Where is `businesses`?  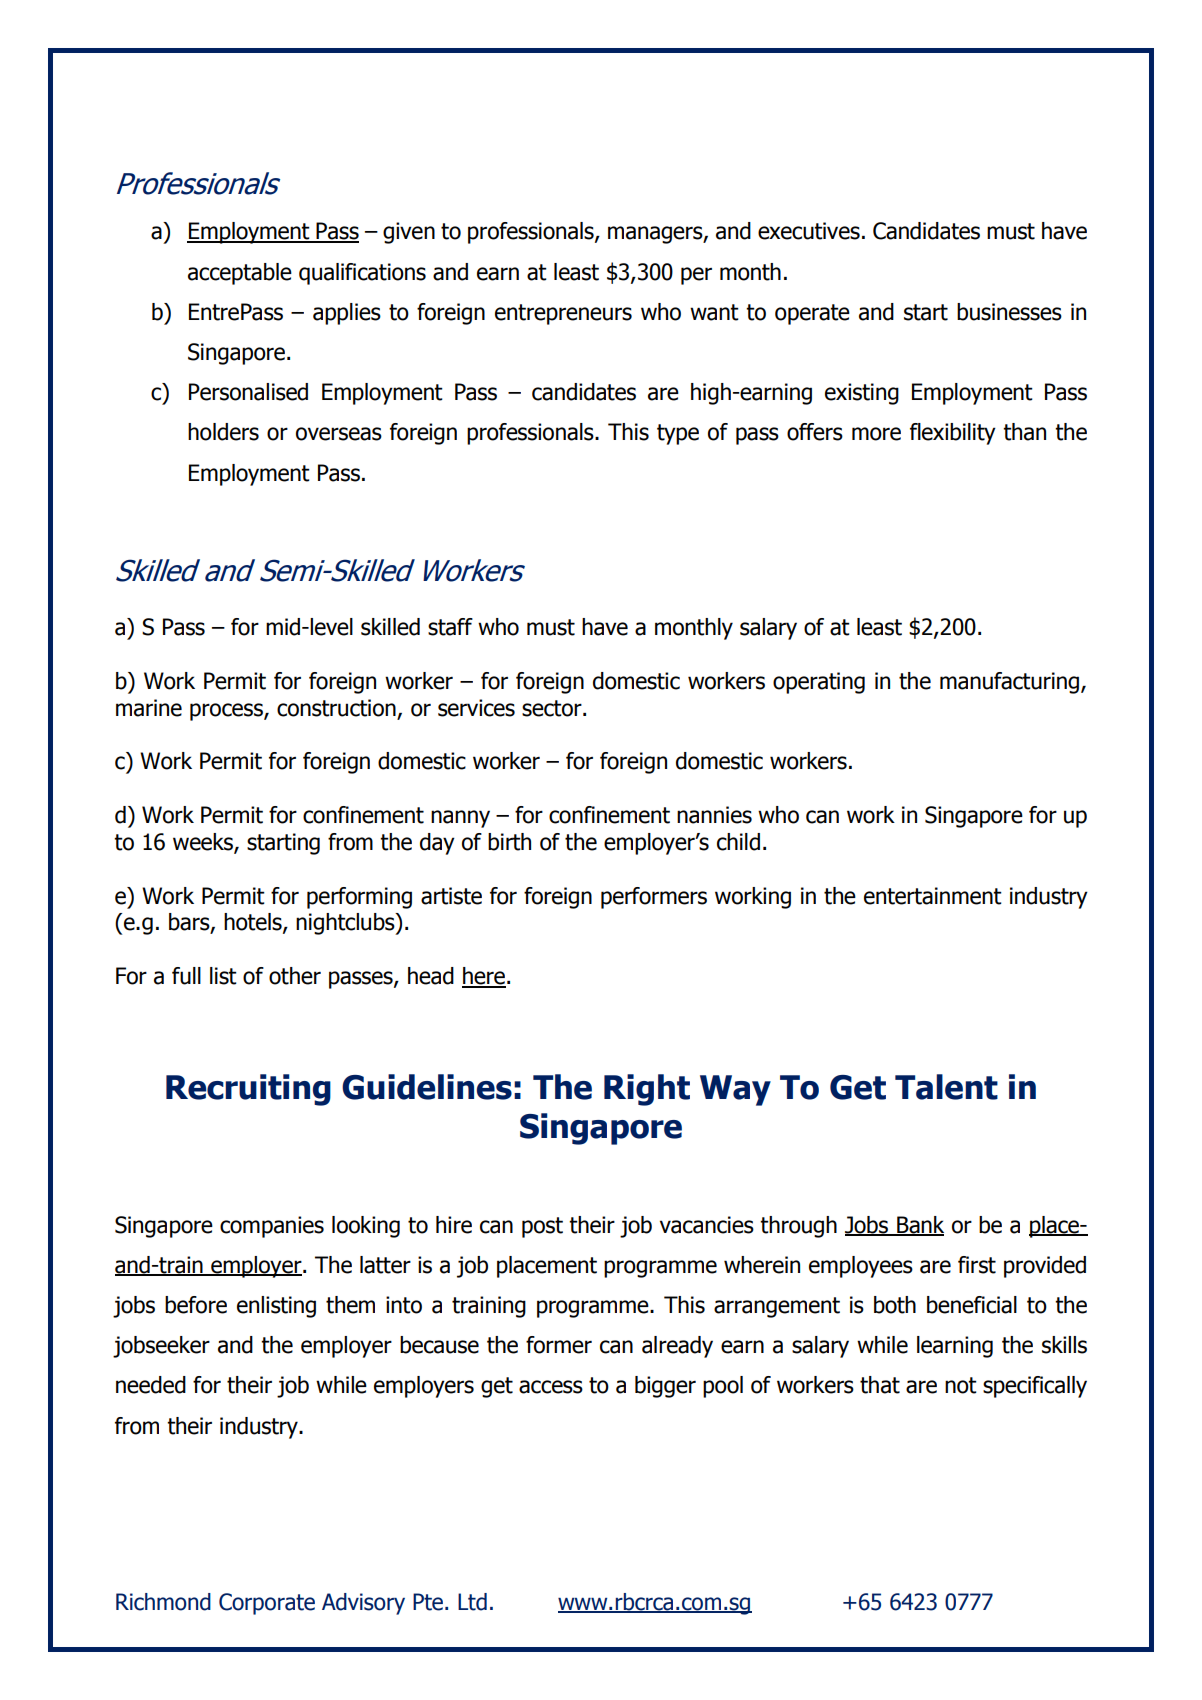 businesses is located at coordinates (1009, 312).
